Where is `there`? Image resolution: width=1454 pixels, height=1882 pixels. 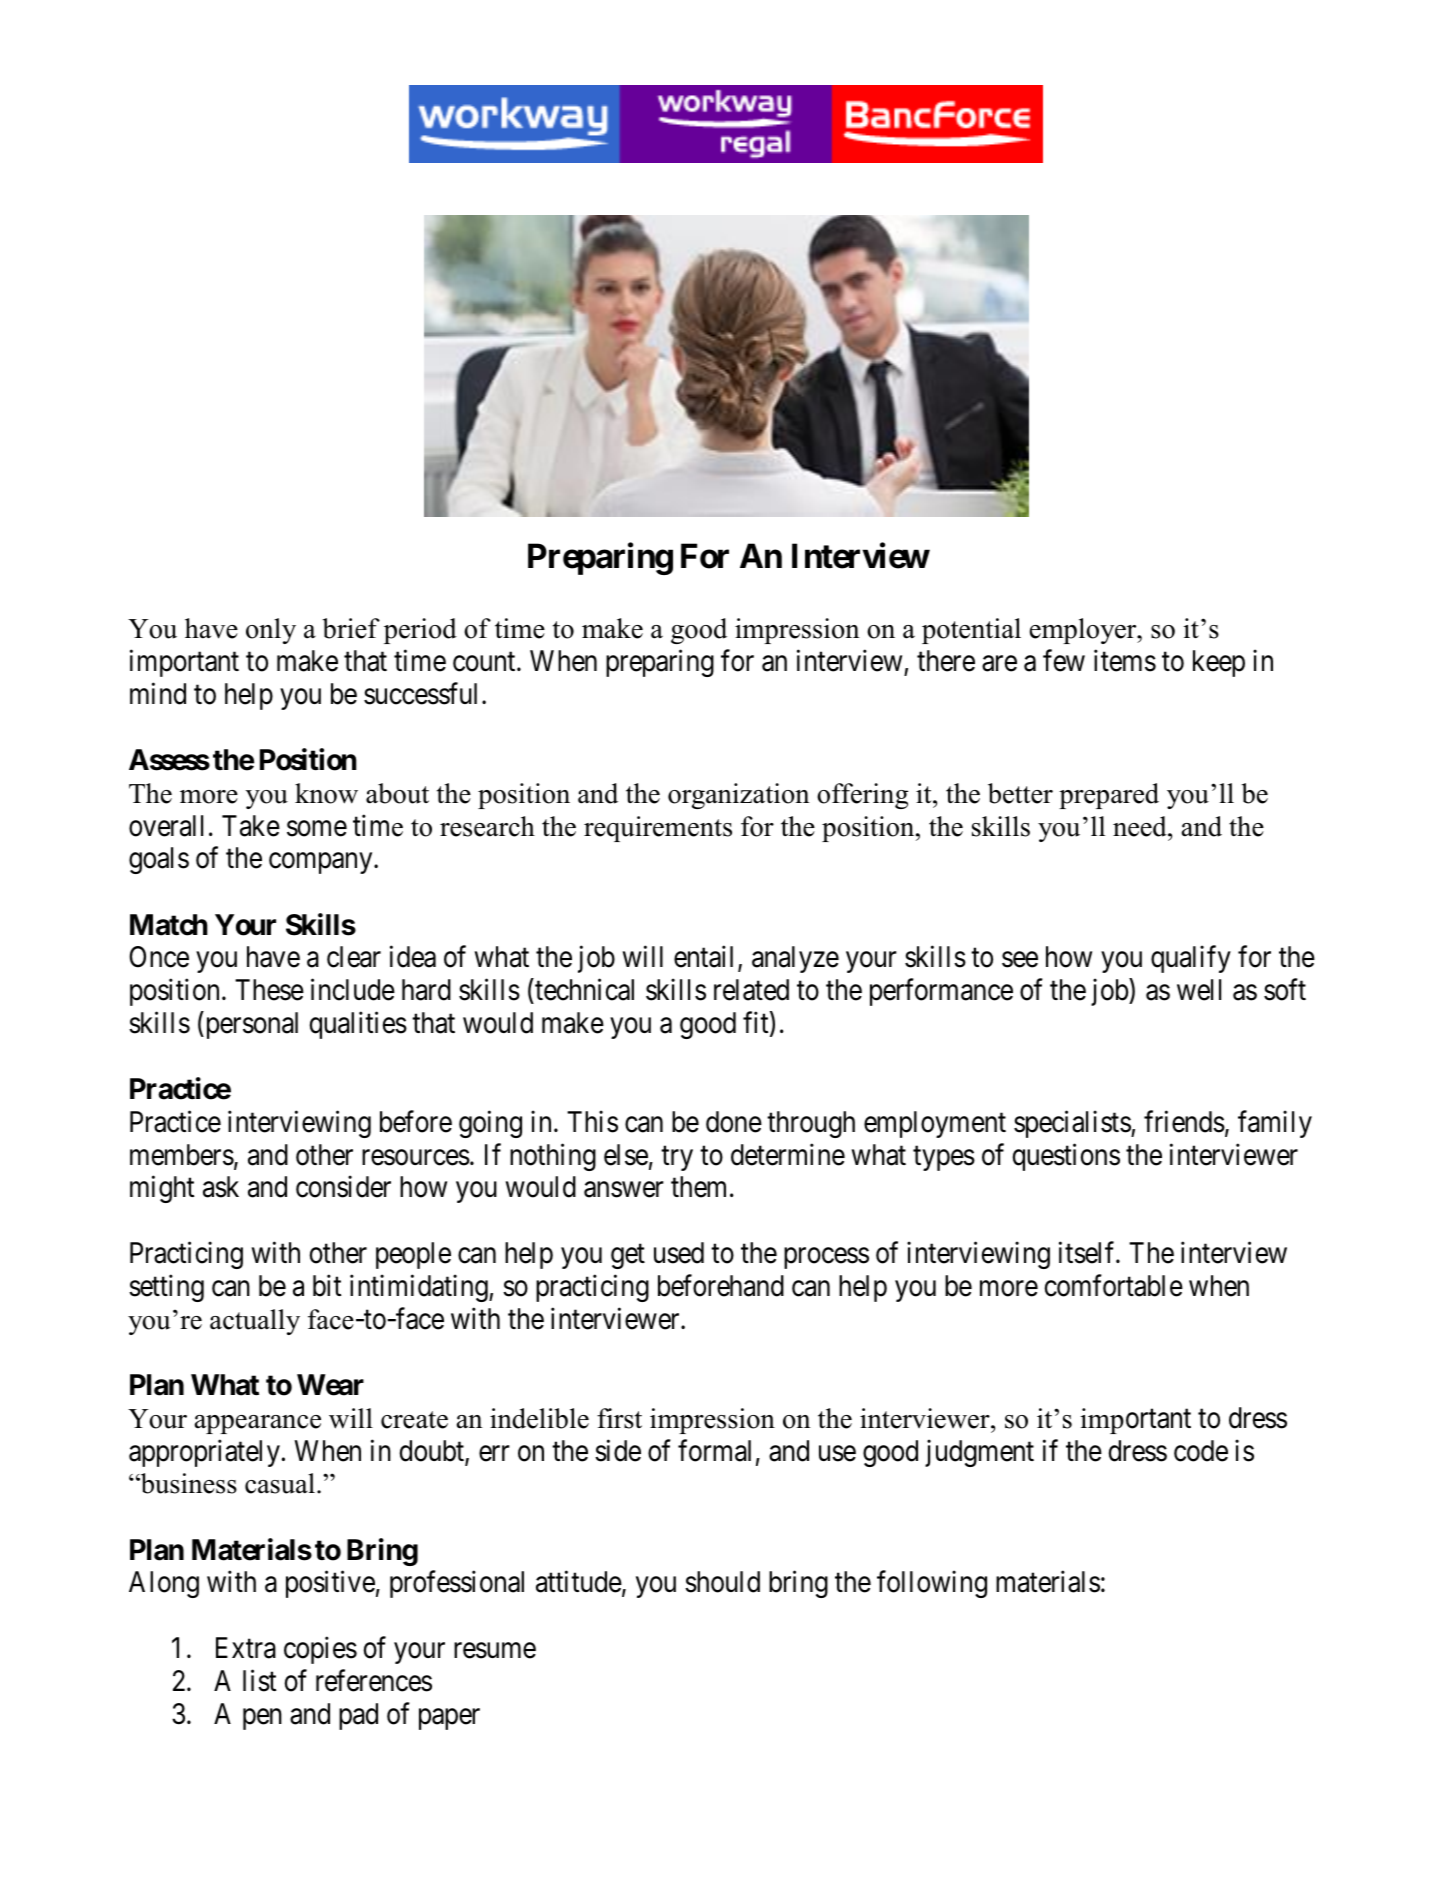 there is located at coordinates (946, 661).
